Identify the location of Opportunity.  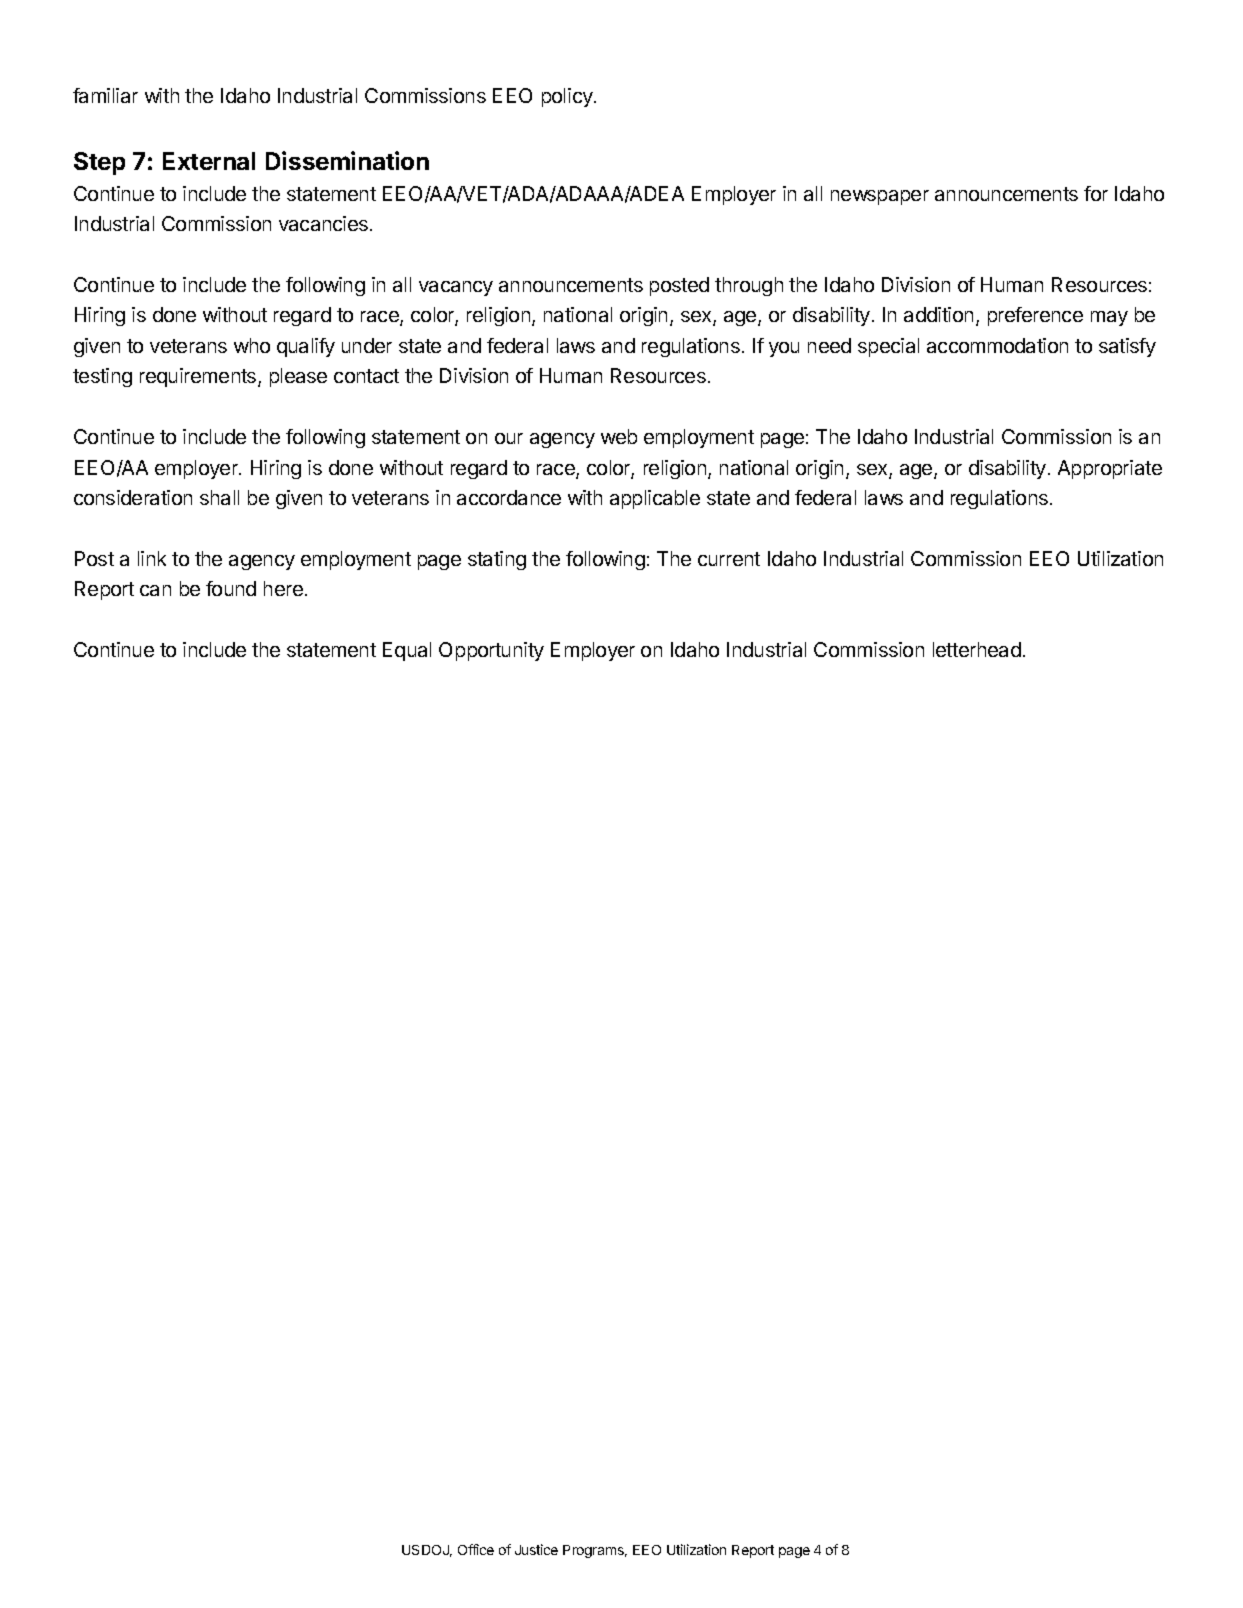
(491, 651).
